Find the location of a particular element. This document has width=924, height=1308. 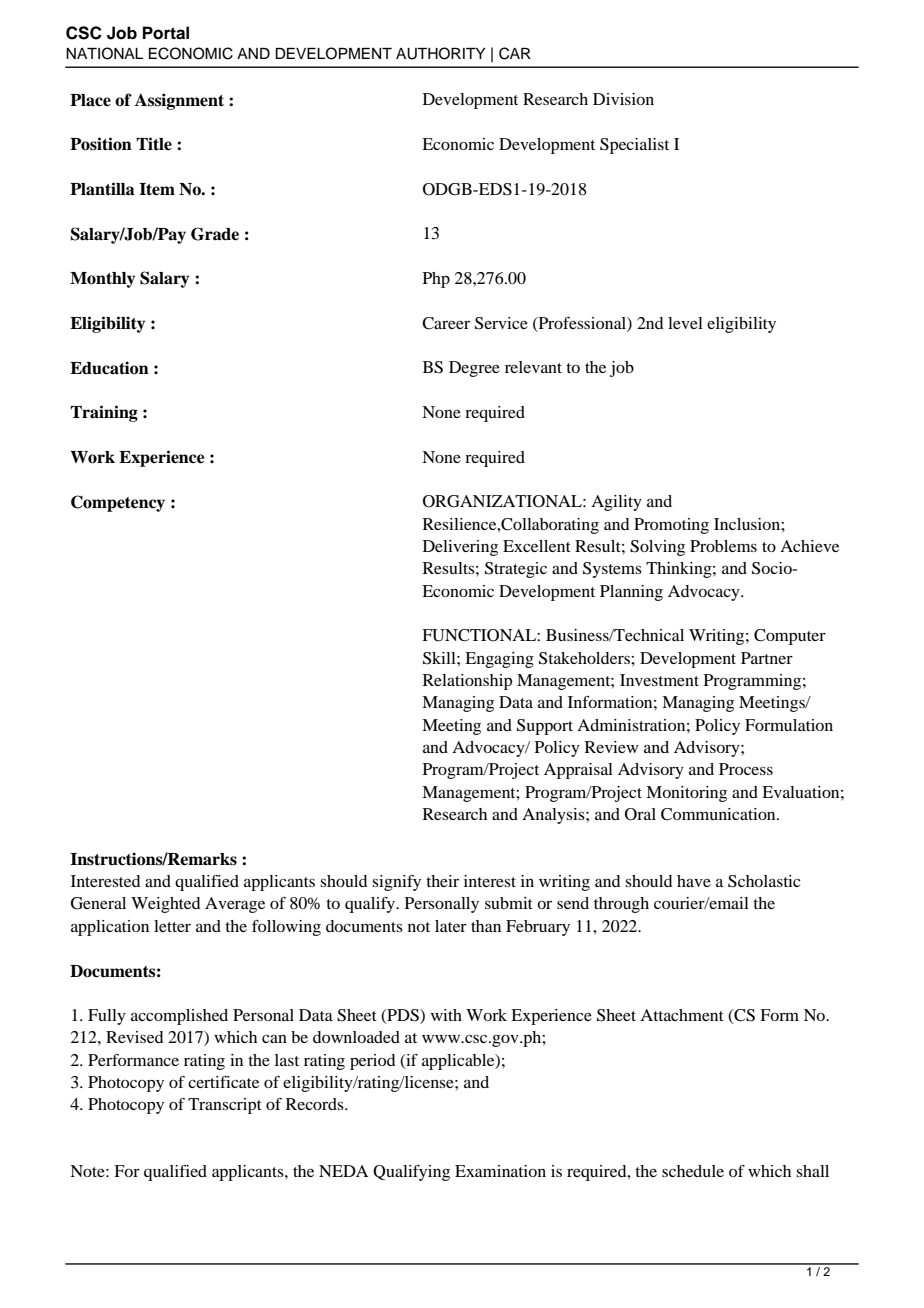

Transcript is located at coordinates (225, 1106).
